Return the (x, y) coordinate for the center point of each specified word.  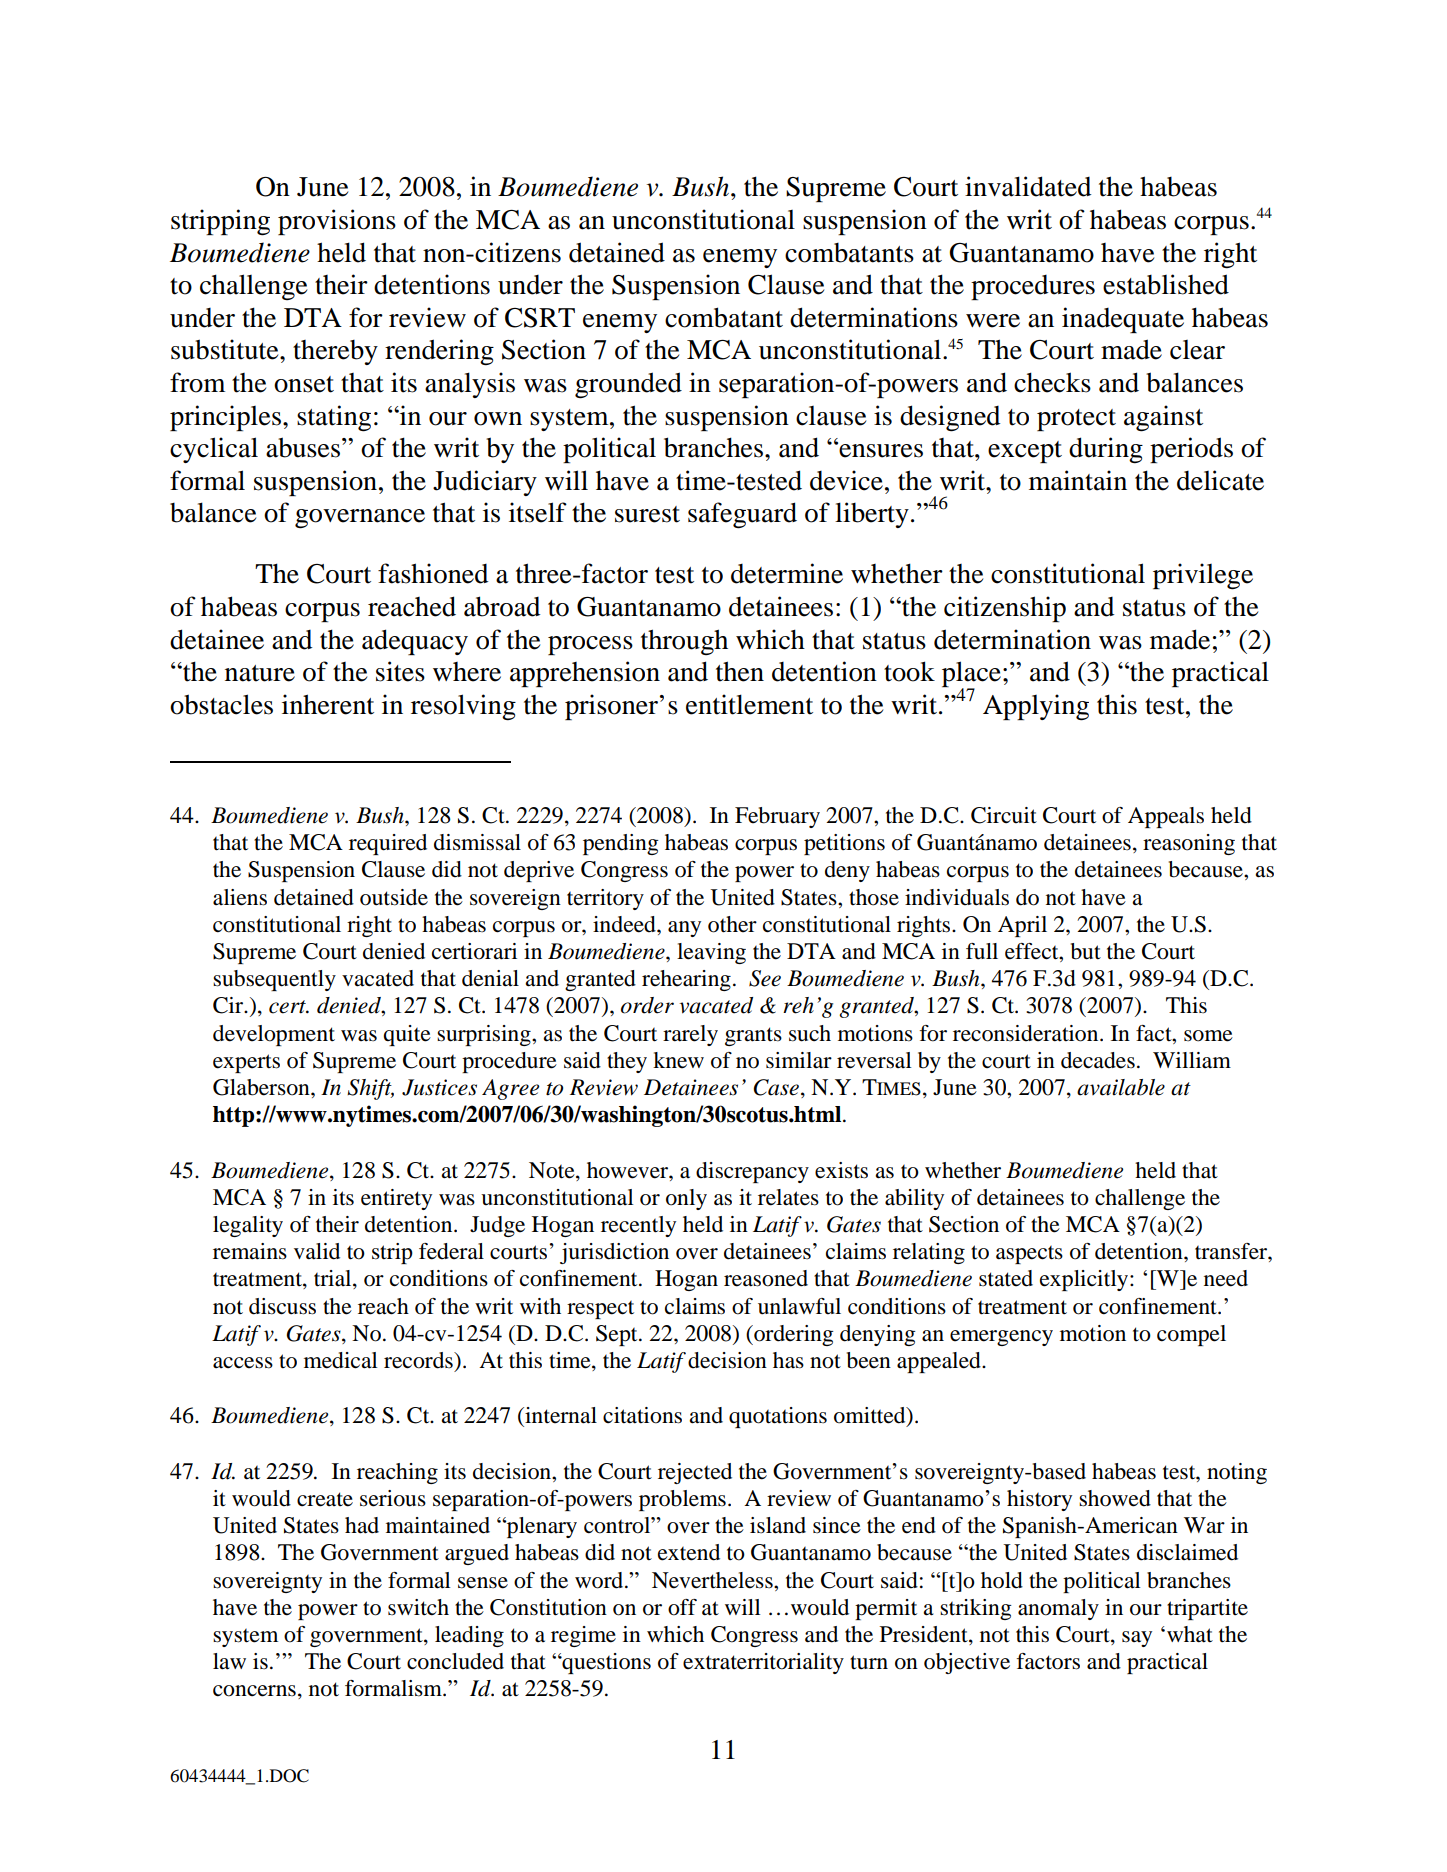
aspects (1029, 1255)
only (686, 1199)
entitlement (749, 704)
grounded (628, 385)
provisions (337, 222)
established (1166, 284)
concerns (254, 1691)
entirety (396, 1199)
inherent (328, 704)
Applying (1036, 707)
